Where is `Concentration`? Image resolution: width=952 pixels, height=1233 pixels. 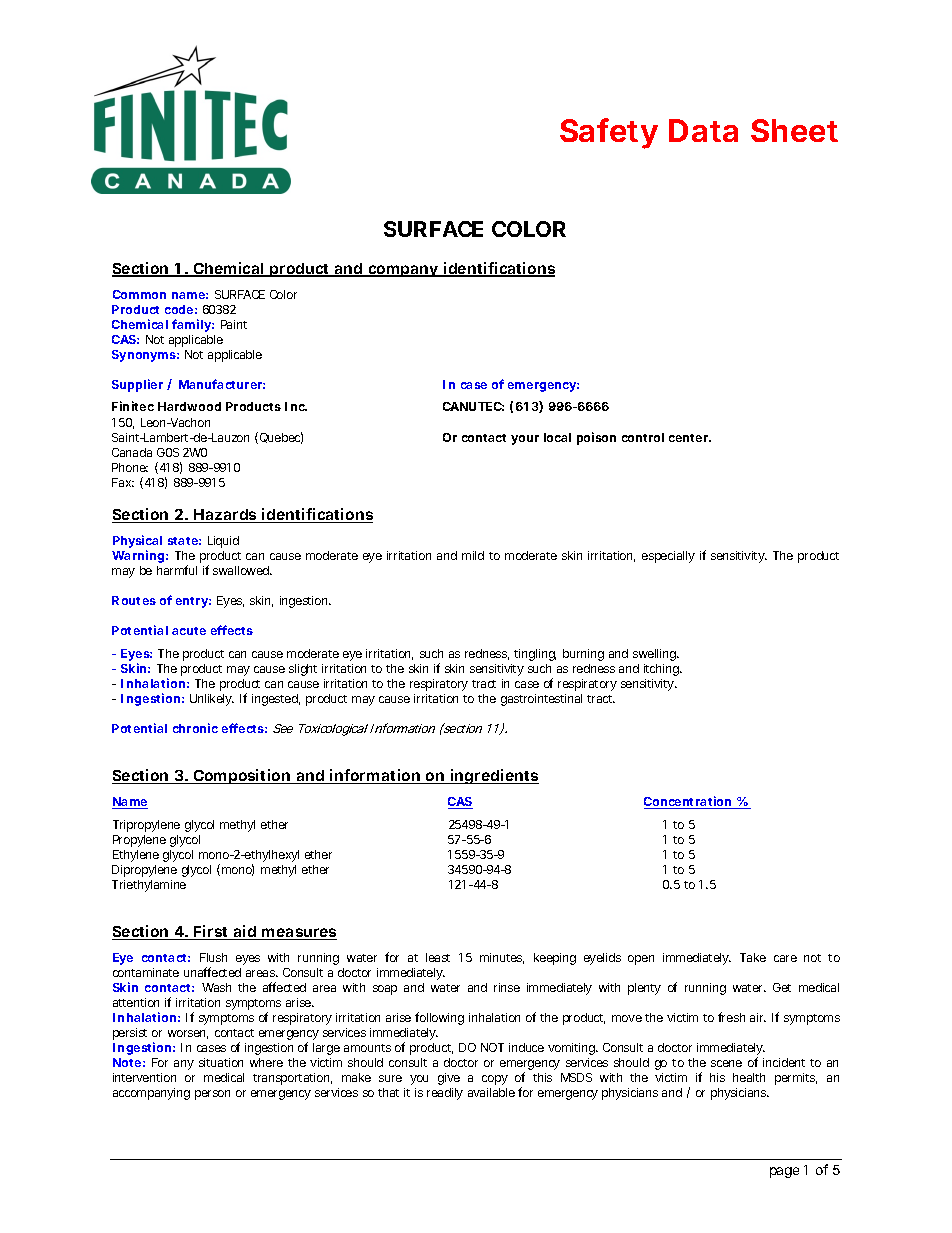
Concentration is located at coordinates (688, 802).
